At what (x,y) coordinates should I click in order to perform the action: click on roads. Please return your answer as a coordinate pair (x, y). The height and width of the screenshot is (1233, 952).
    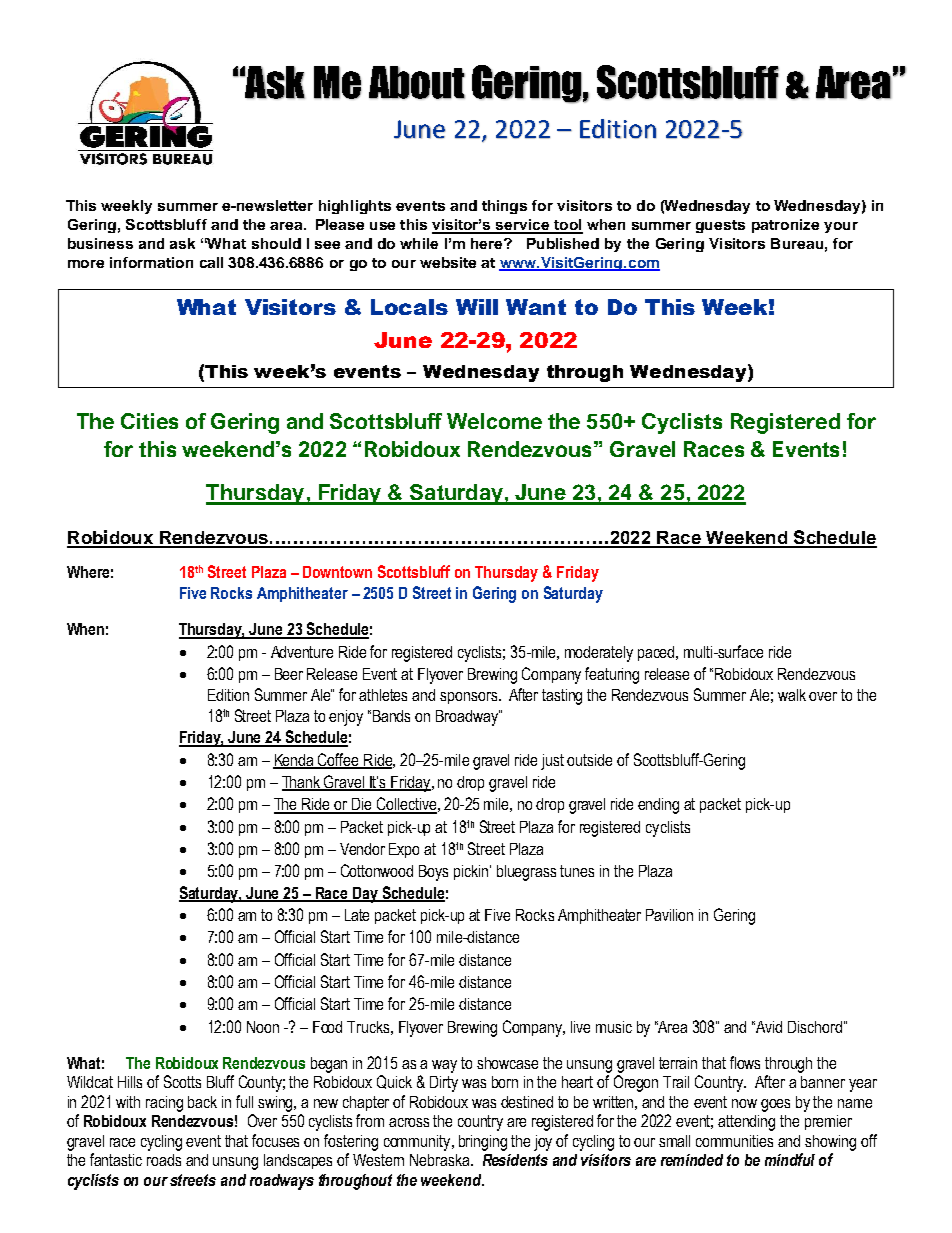
    Looking at the image, I should click on (164, 1160).
